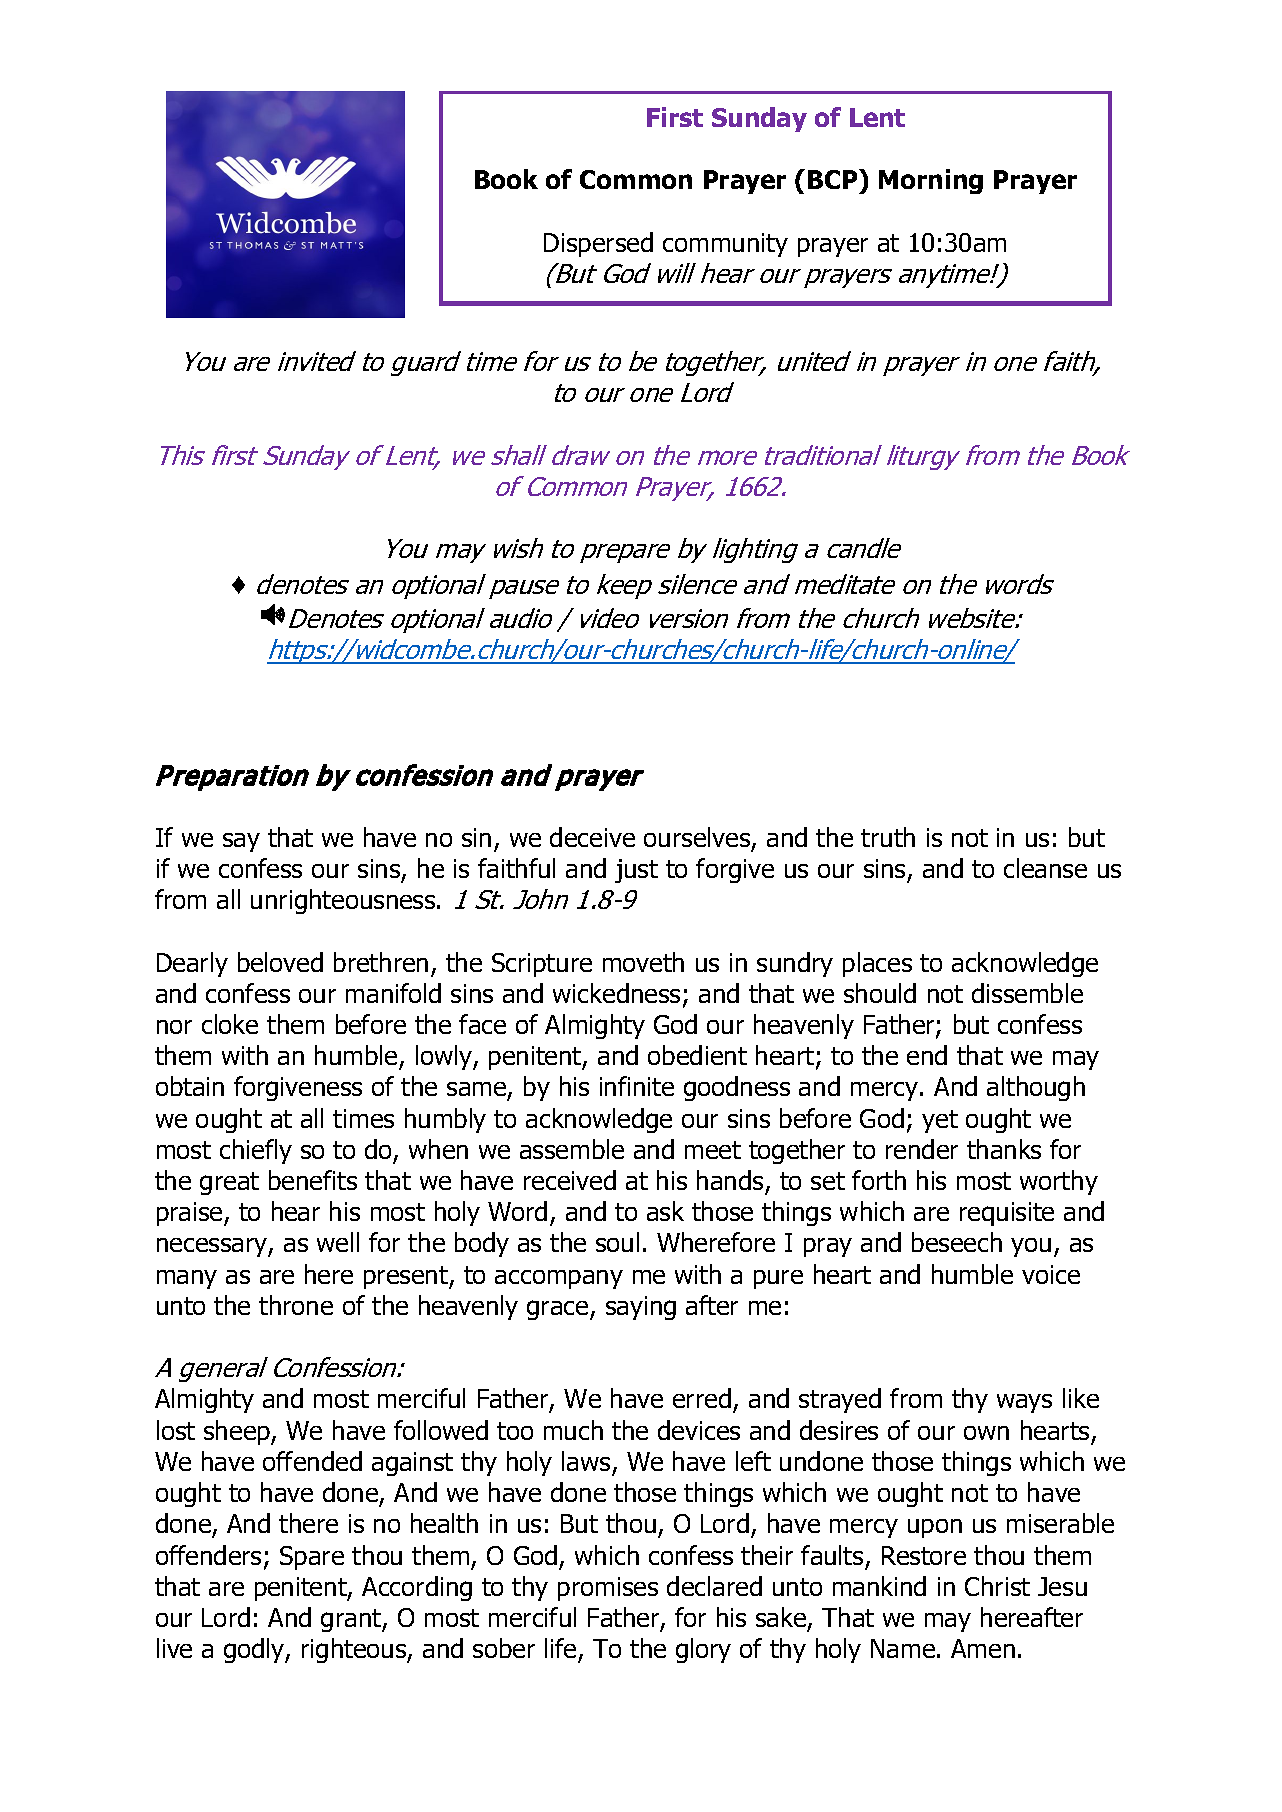 Image resolution: width=1282 pixels, height=1812 pixels. What do you see at coordinates (230, 1024) in the screenshot?
I see `cloke` at bounding box center [230, 1024].
